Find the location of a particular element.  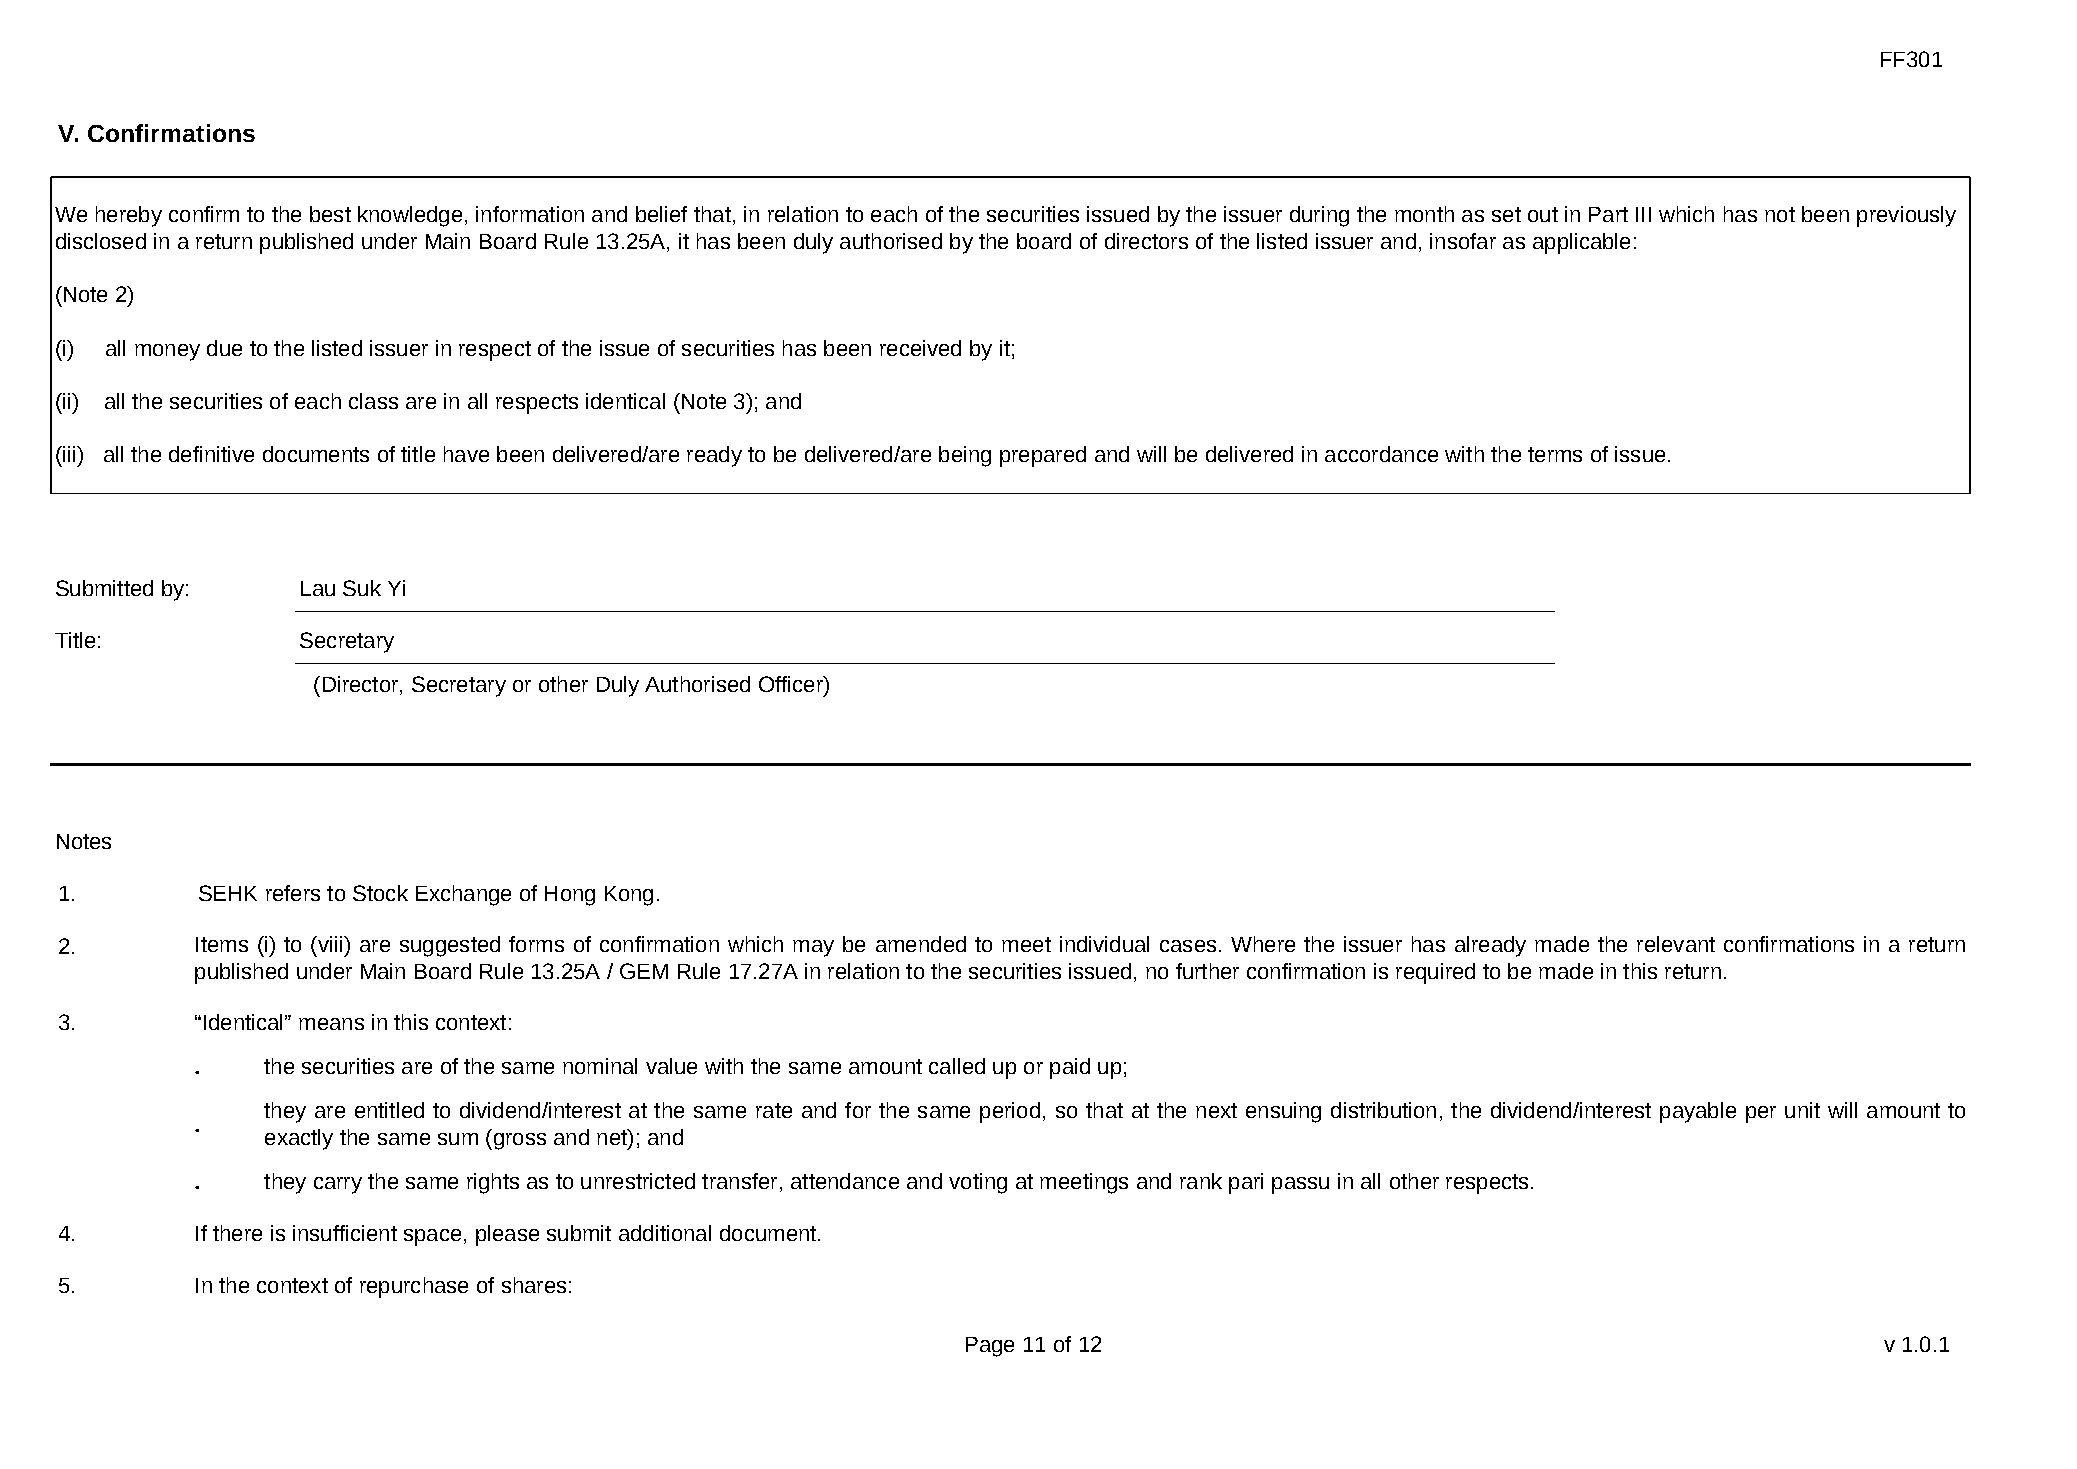

terms is located at coordinates (1555, 454).
